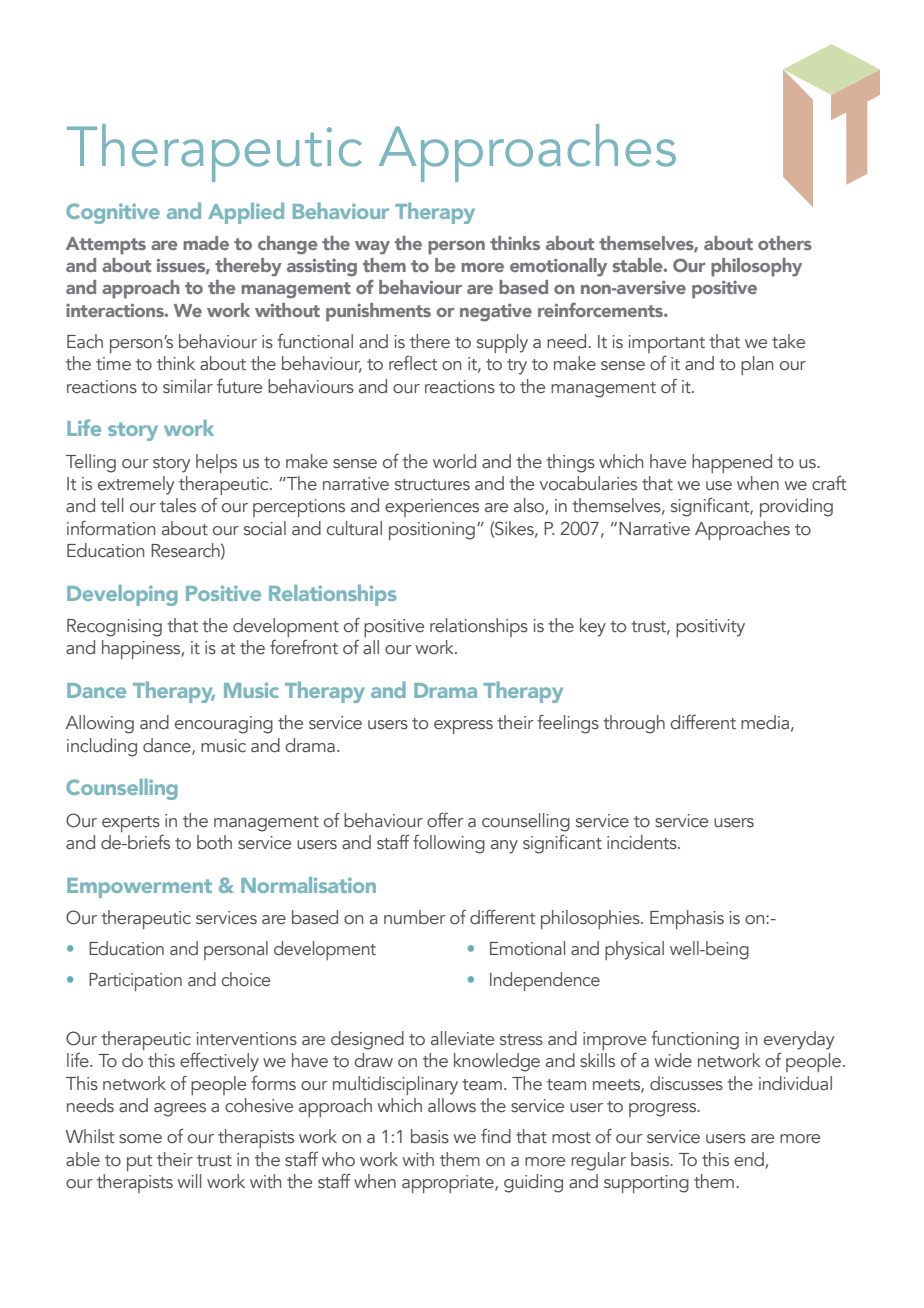 This screenshot has width=924, height=1308. Describe the element at coordinates (206, 243) in the screenshot. I see `made` at that location.
